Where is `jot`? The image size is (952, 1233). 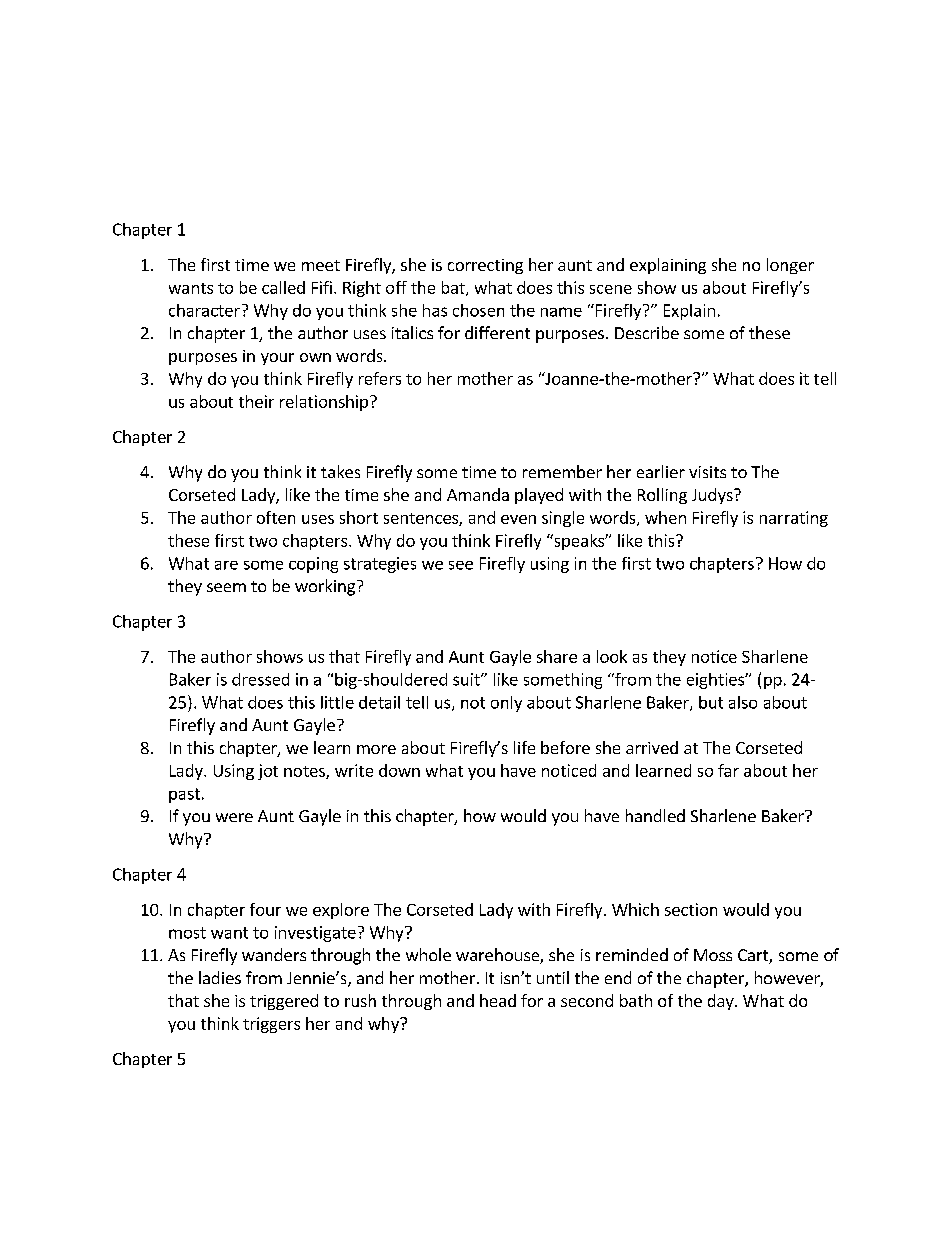 jot is located at coordinates (268, 772).
